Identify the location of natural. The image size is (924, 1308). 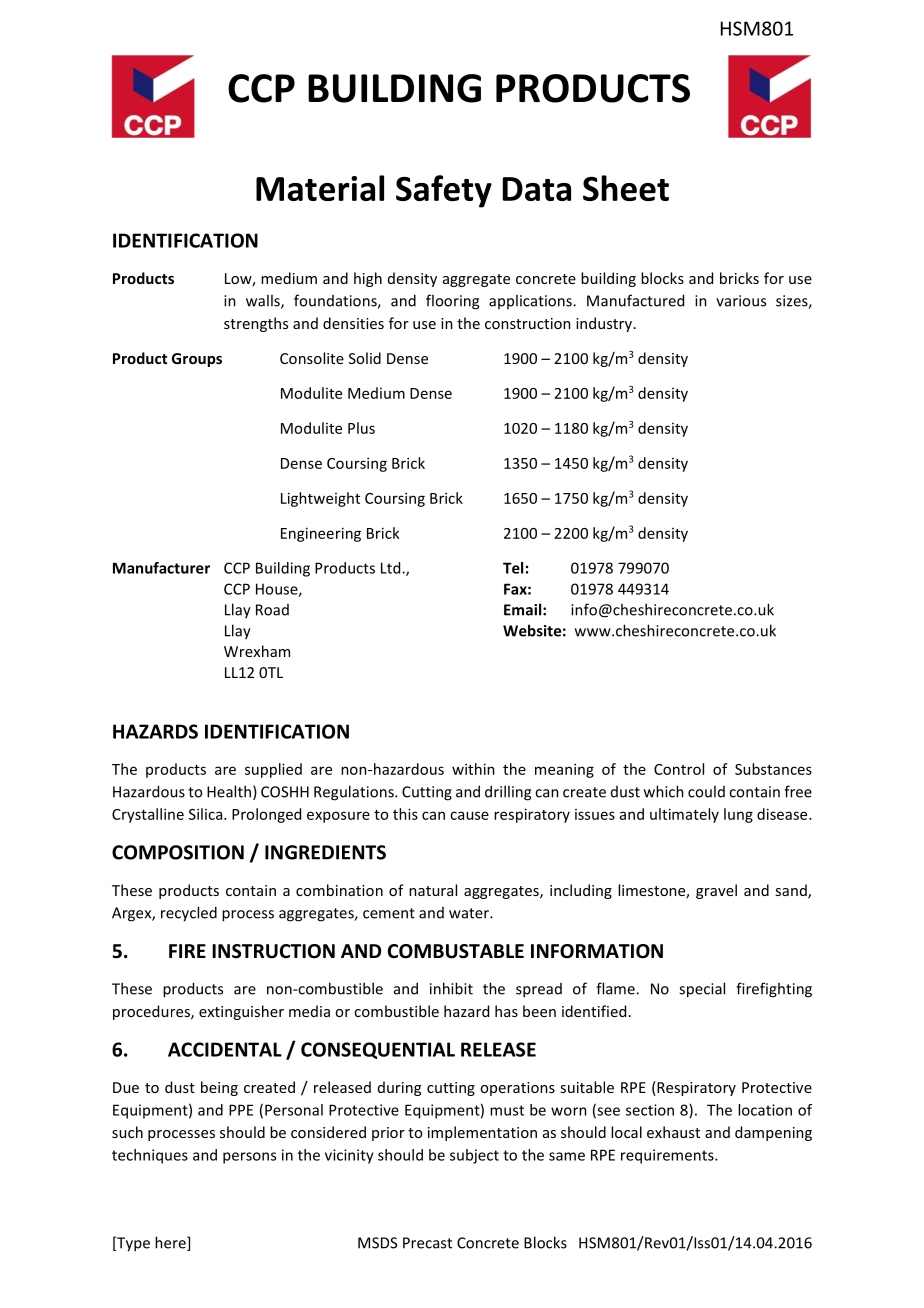
(433, 890).
